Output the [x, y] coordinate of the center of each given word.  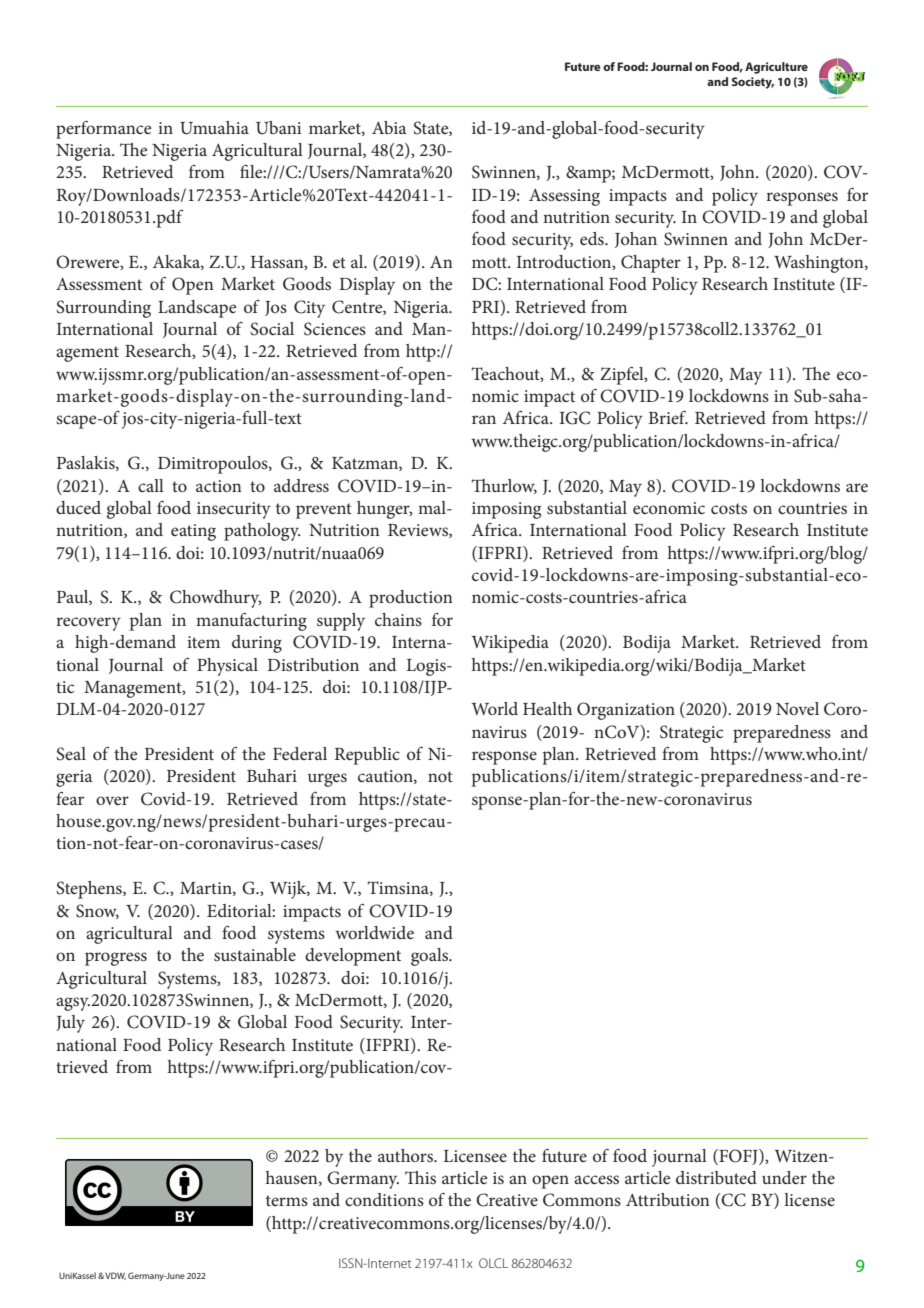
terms [287, 1200]
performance [103, 130]
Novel [797, 708]
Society [753, 83]
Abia [389, 127]
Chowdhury [216, 599]
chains [398, 619]
